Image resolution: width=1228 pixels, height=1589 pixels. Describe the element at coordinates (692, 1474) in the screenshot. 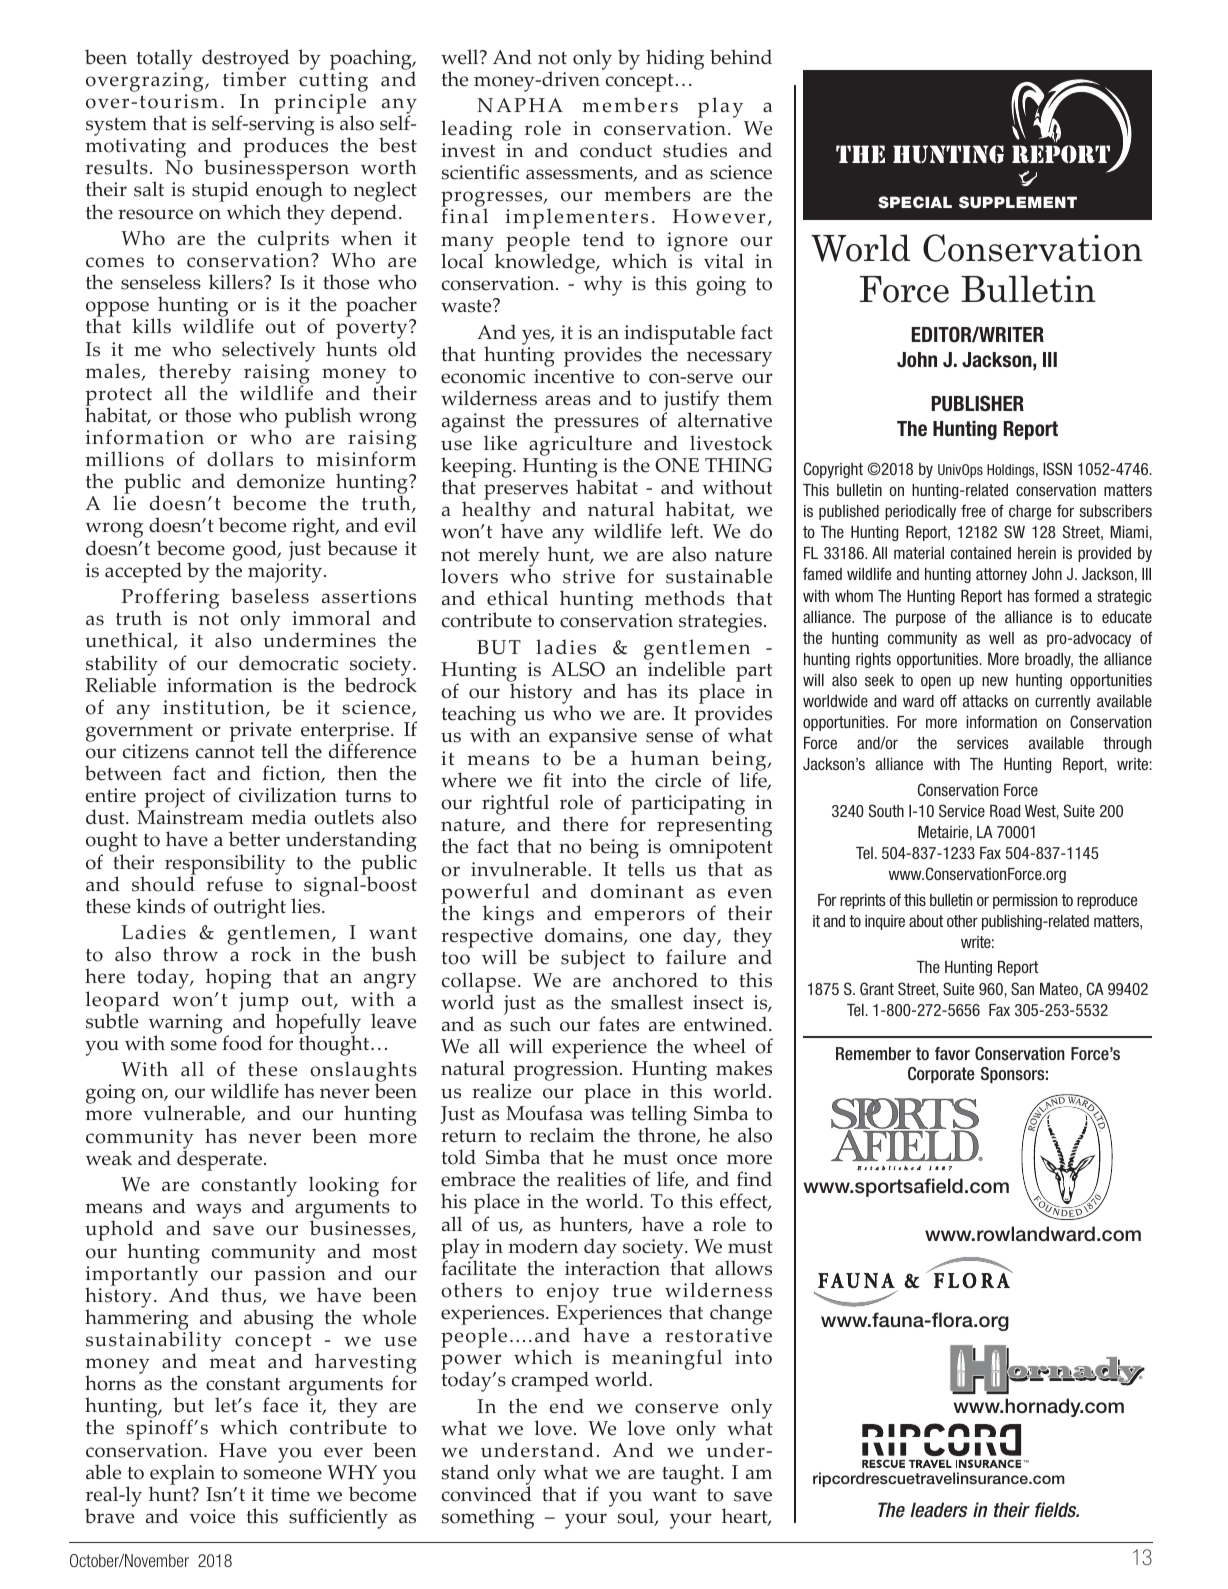

I see `taught` at that location.
